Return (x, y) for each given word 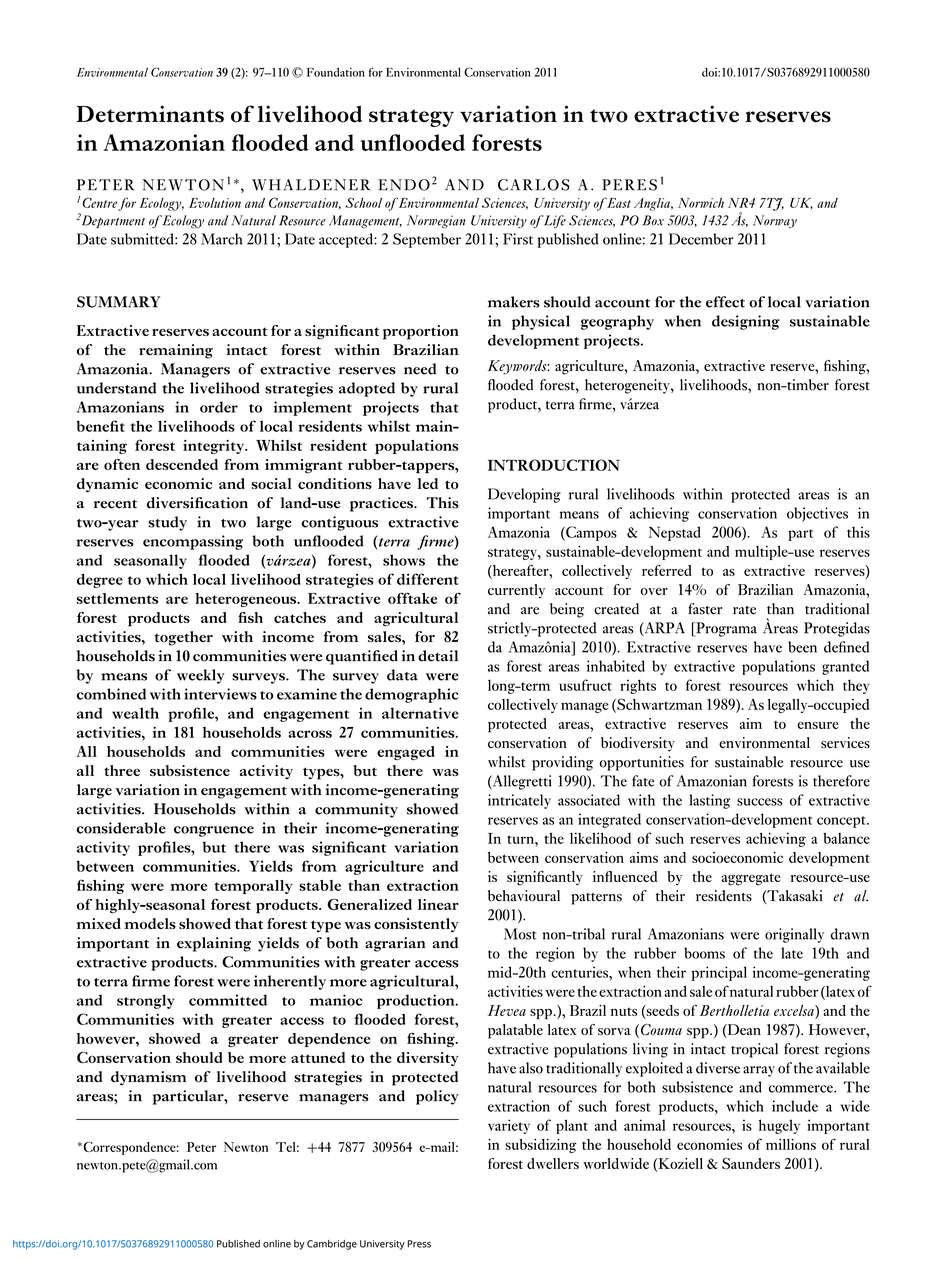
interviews (220, 694)
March (221, 239)
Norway (775, 221)
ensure (818, 725)
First (518, 239)
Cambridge (332, 1245)
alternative (420, 713)
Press (419, 1244)
